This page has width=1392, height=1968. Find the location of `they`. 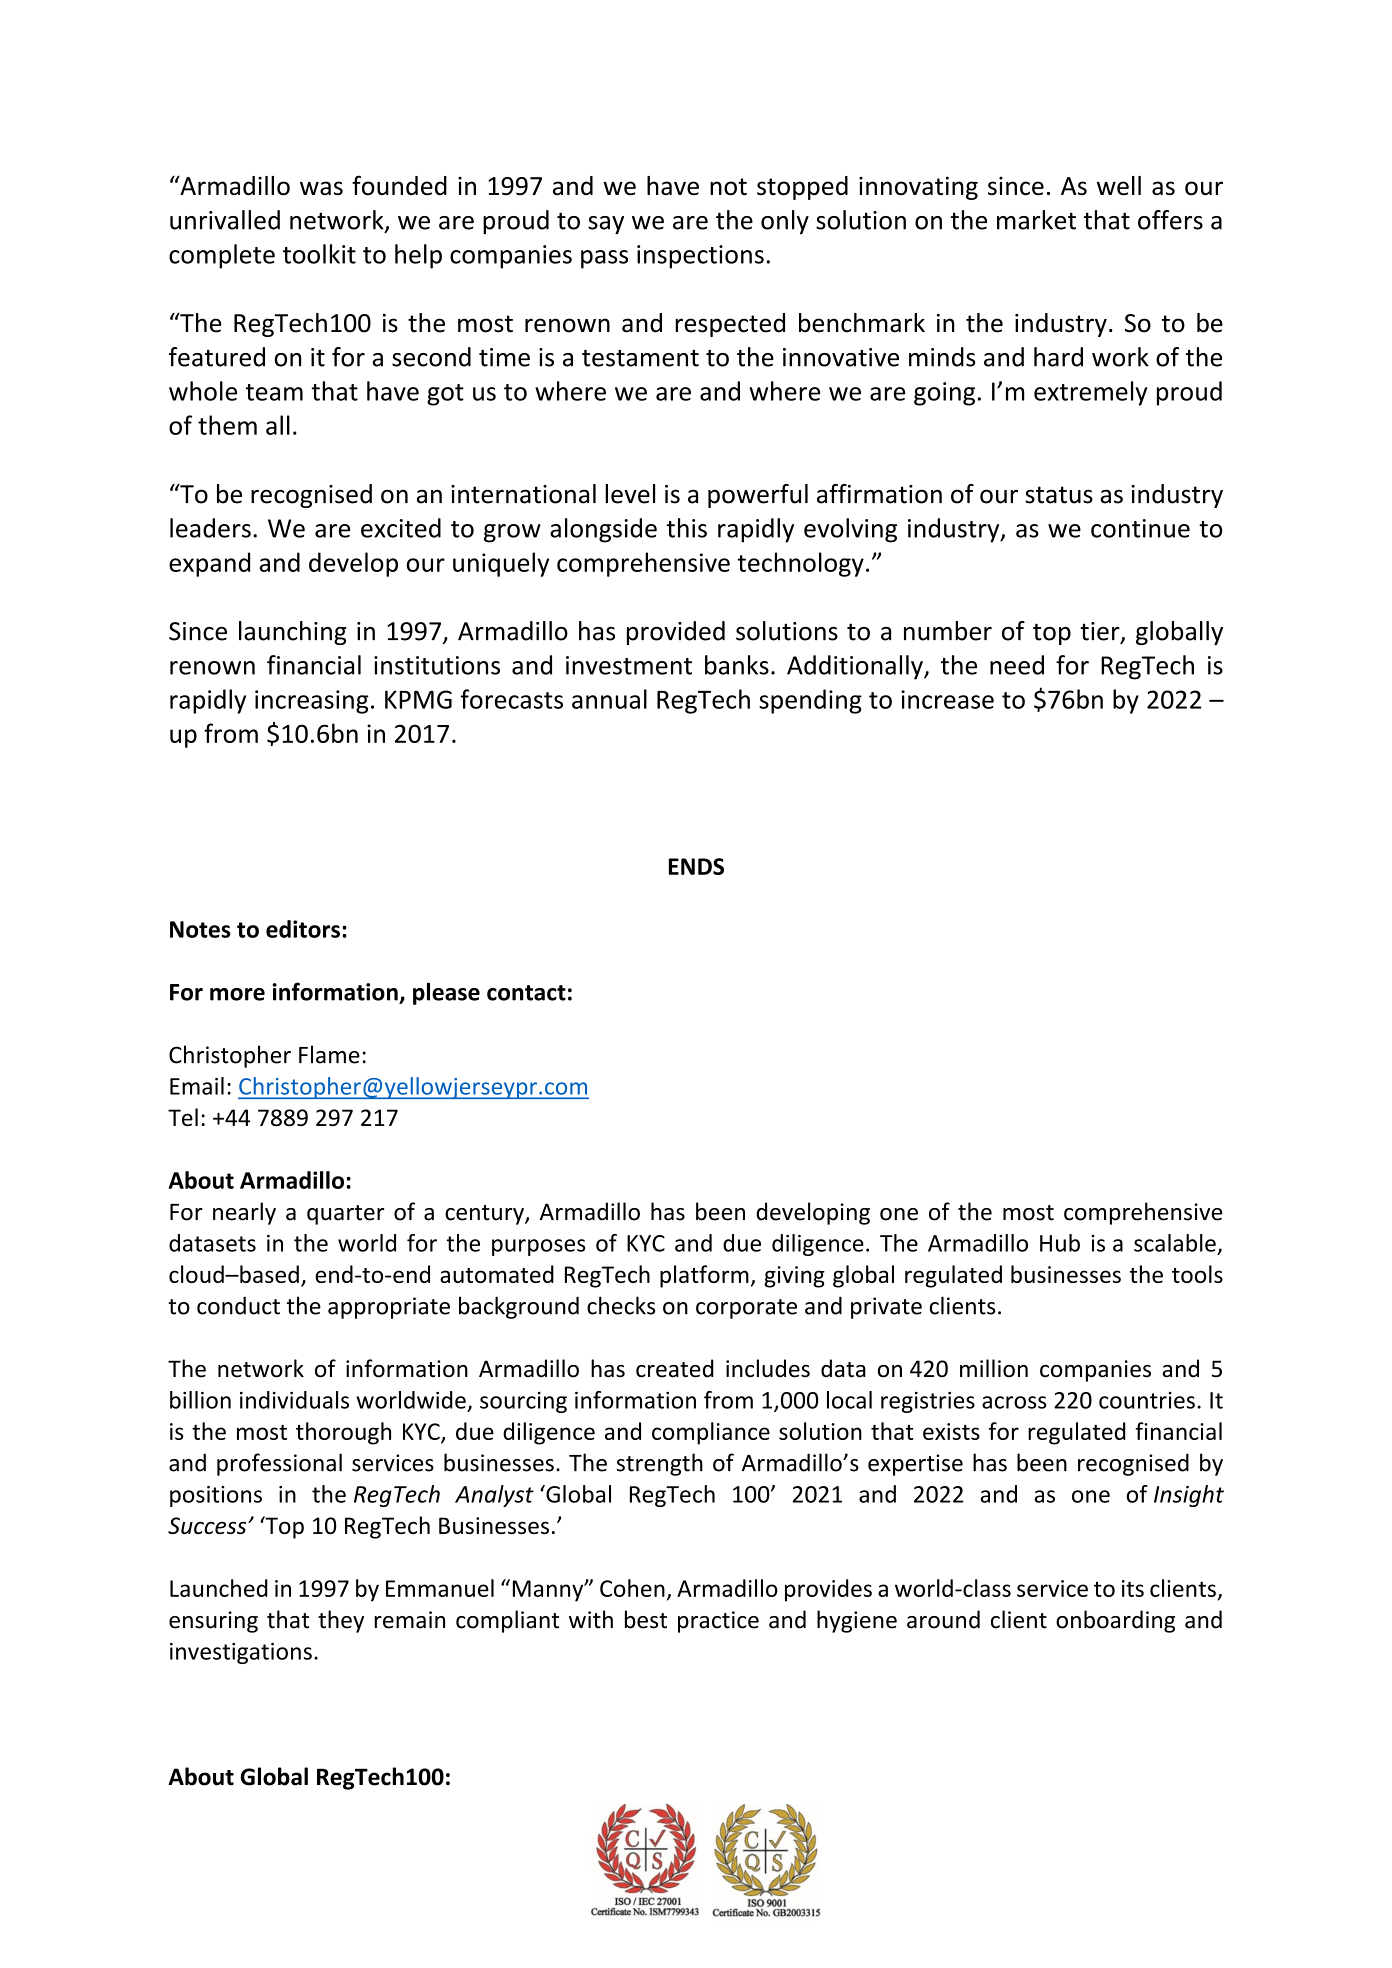

they is located at coordinates (341, 1621).
